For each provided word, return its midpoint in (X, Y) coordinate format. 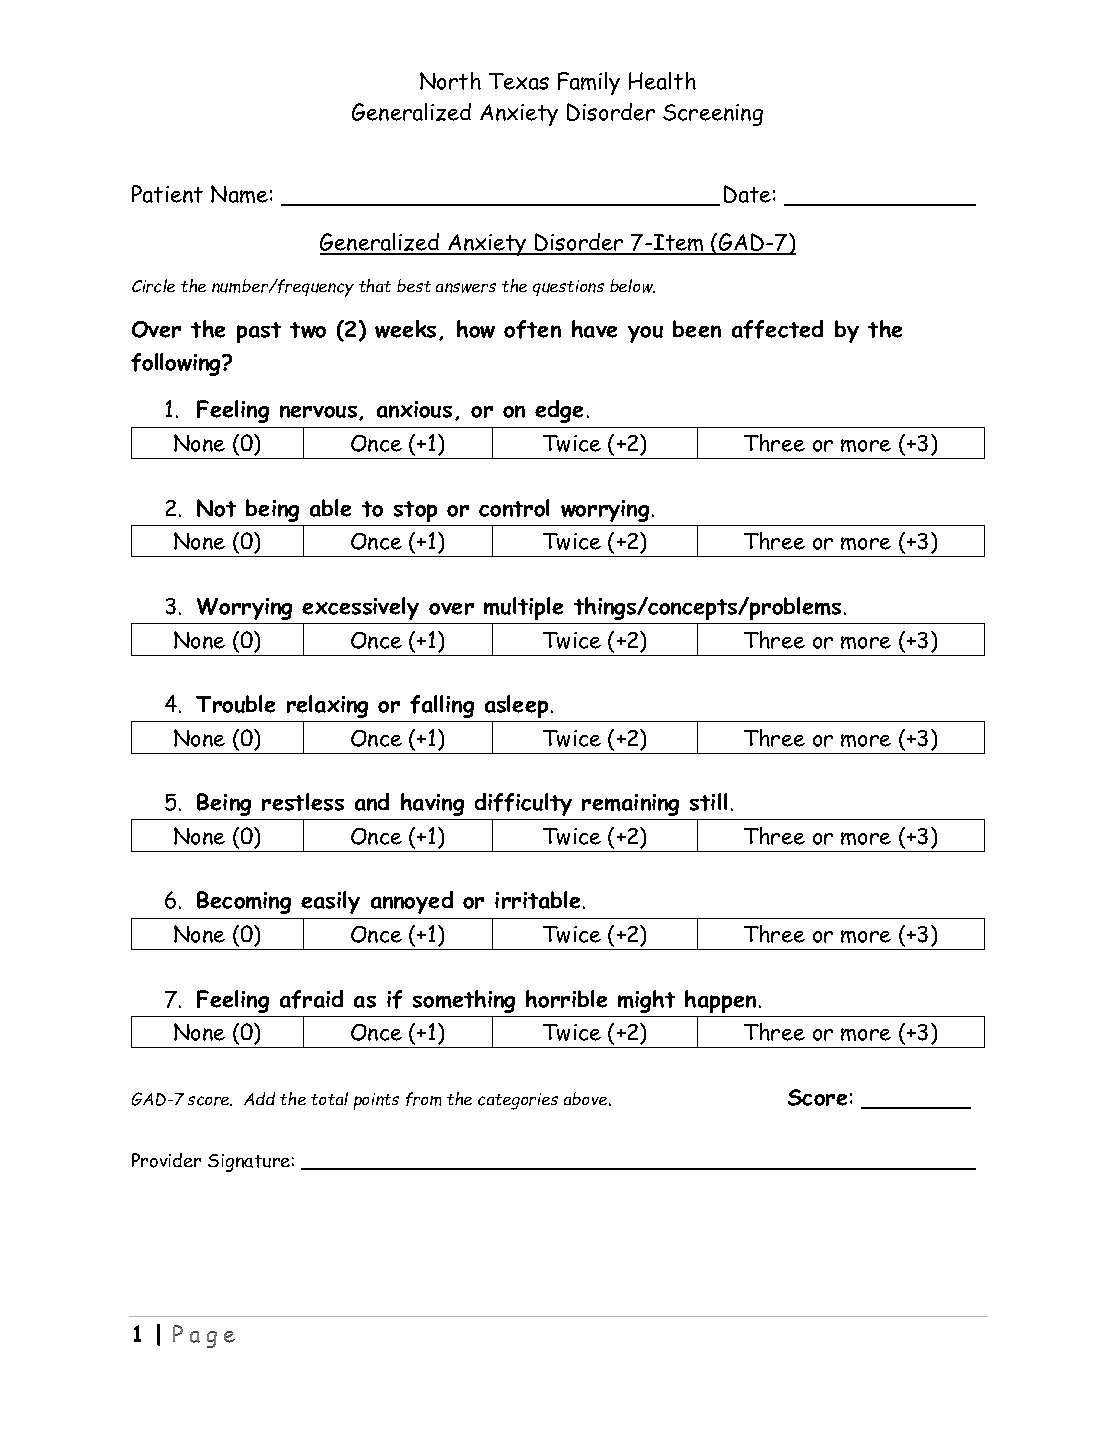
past (259, 332)
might (646, 1001)
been (697, 329)
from (423, 1099)
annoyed (412, 902)
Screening (713, 115)
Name (239, 194)
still (708, 802)
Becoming (244, 902)
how (476, 329)
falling (442, 706)
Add (259, 1098)
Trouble (235, 704)
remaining (630, 805)
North (450, 81)
